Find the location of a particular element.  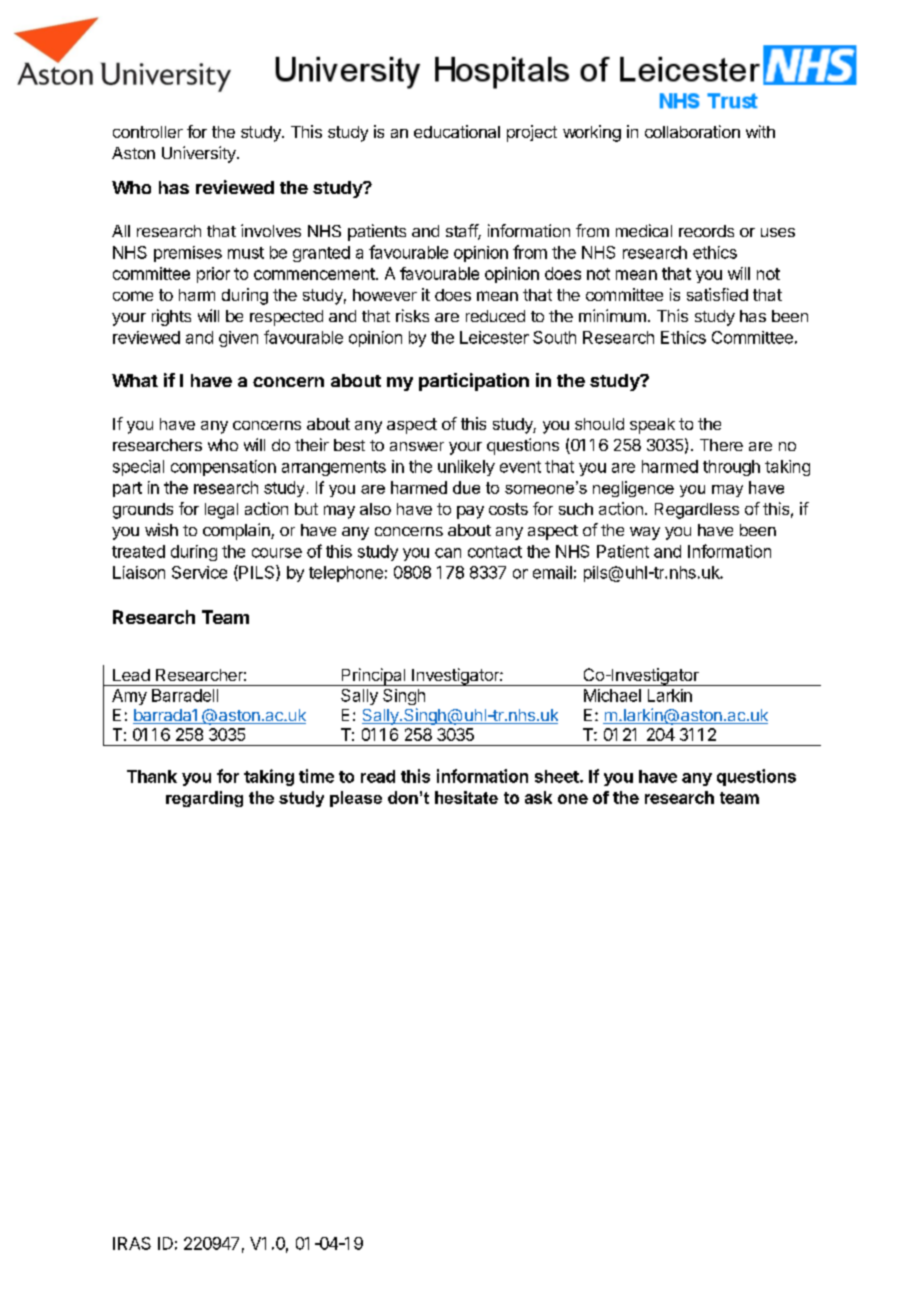

way is located at coordinates (645, 533).
